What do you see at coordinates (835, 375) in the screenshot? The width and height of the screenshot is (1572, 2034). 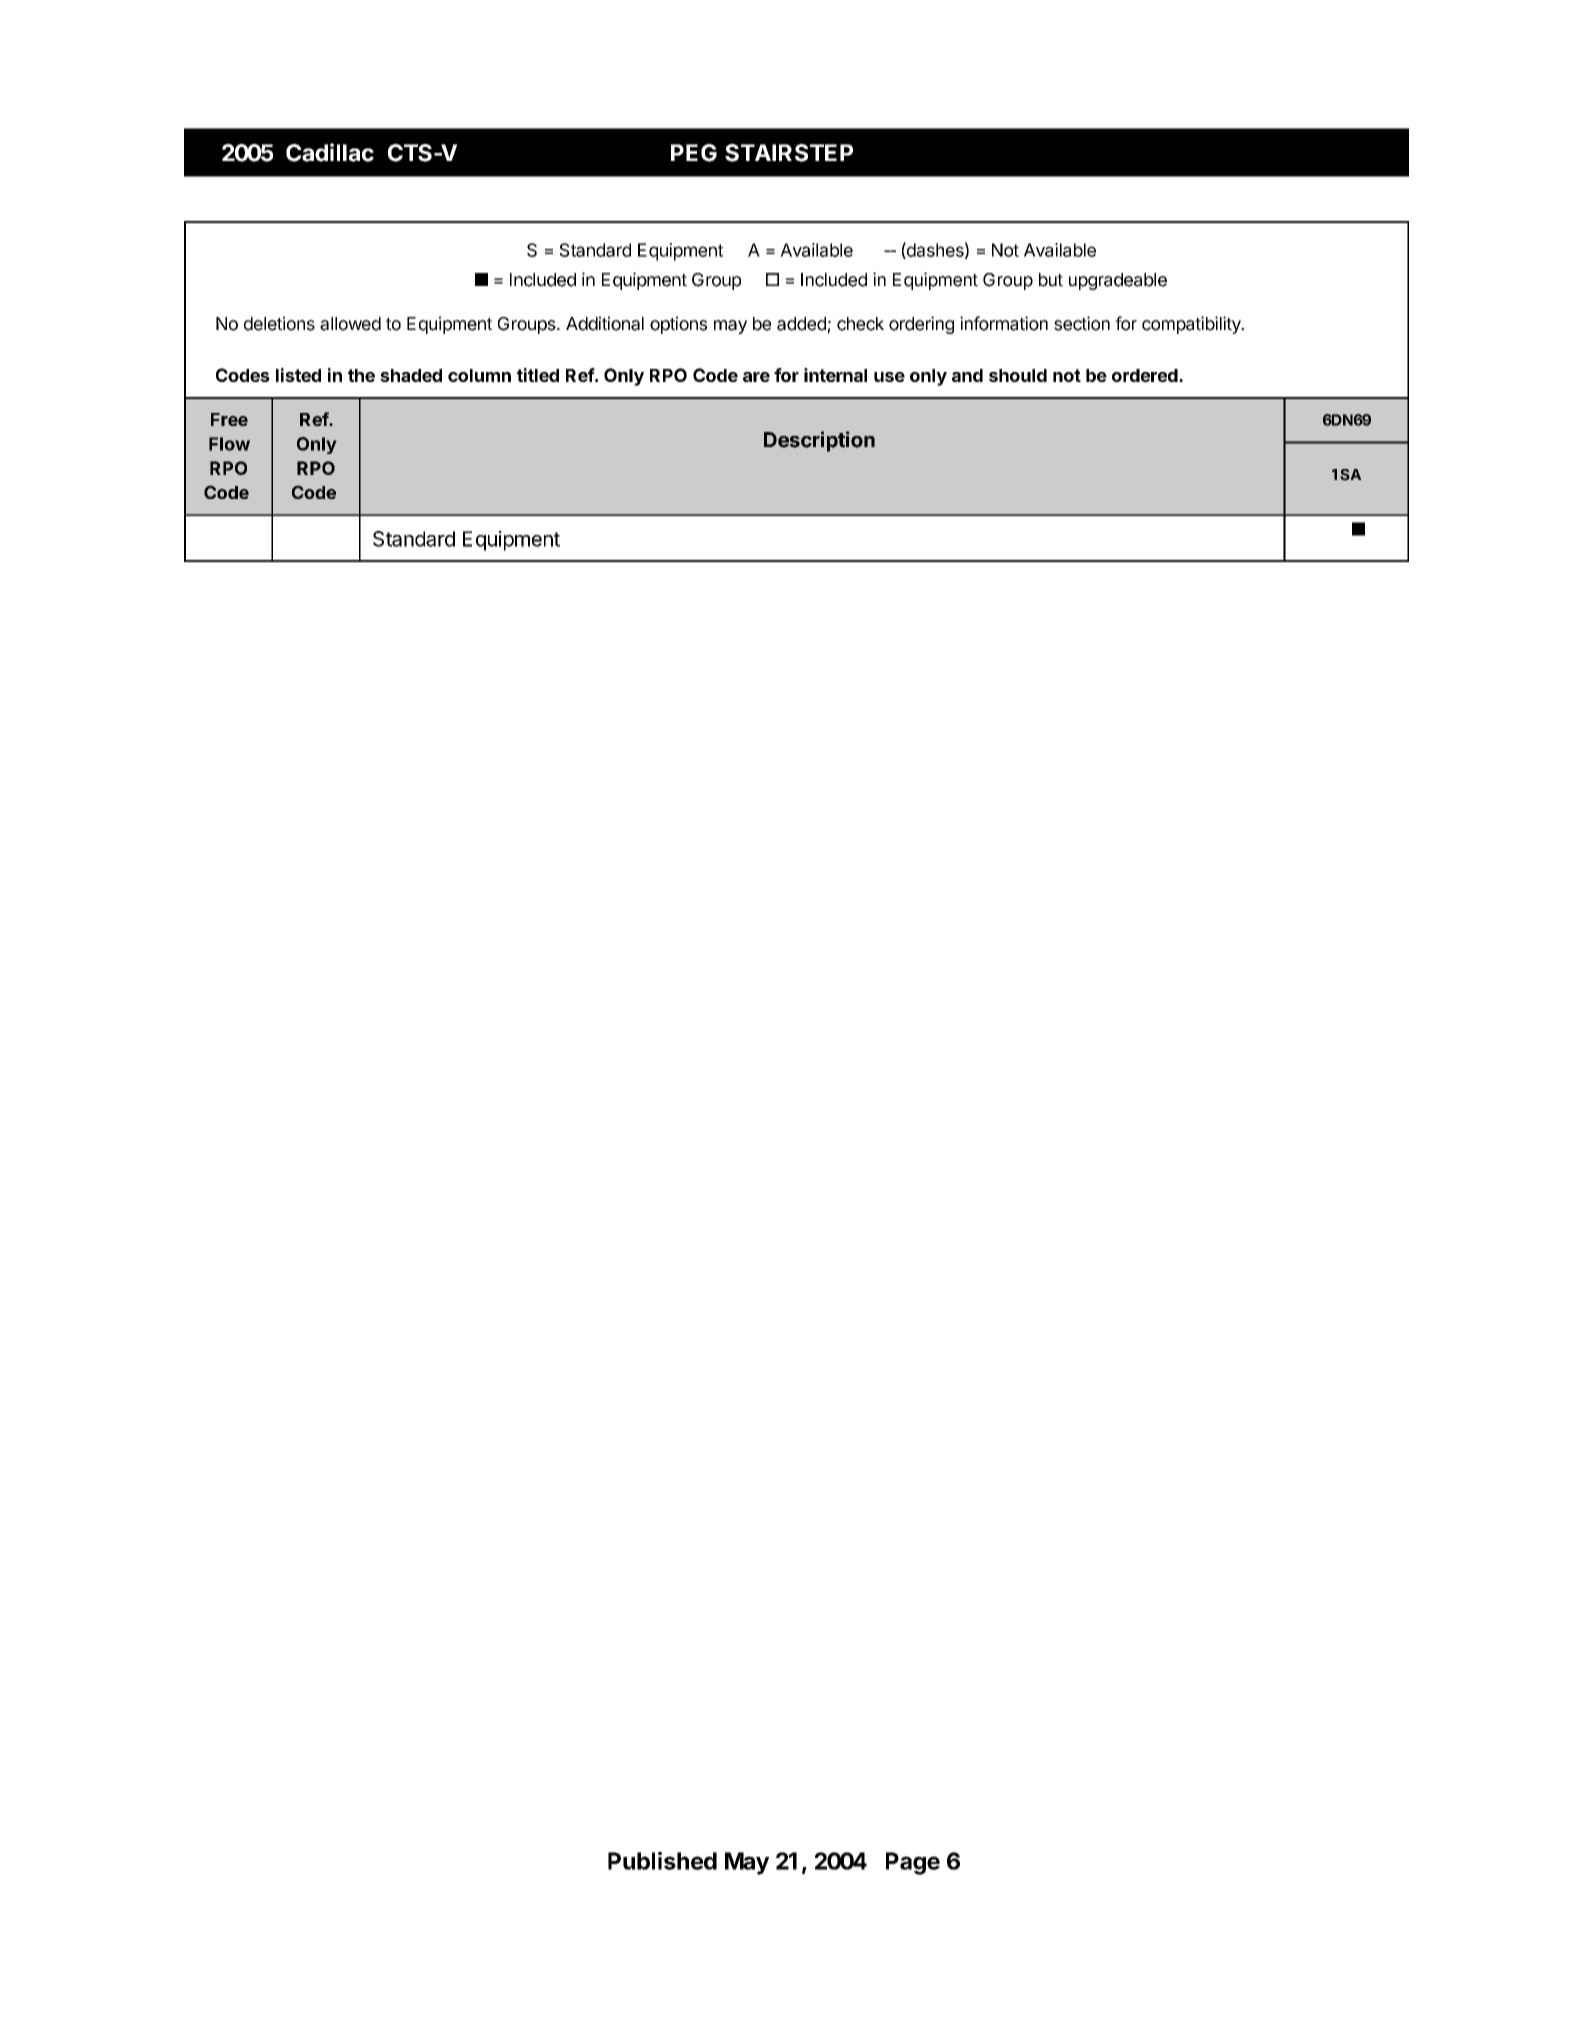 I see `internal` at bounding box center [835, 375].
